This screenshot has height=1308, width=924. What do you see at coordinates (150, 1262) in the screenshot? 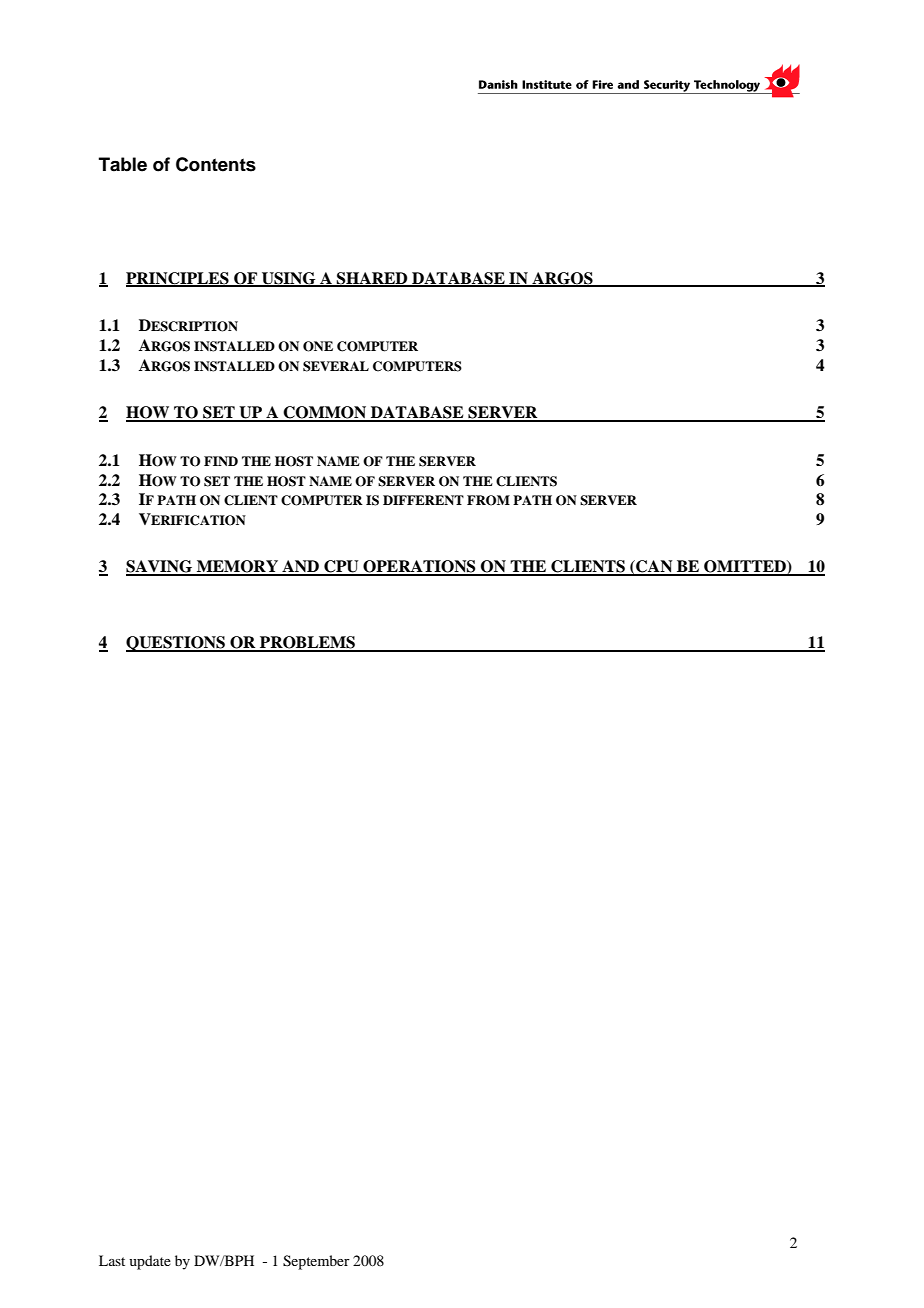
I see `update` at bounding box center [150, 1262].
